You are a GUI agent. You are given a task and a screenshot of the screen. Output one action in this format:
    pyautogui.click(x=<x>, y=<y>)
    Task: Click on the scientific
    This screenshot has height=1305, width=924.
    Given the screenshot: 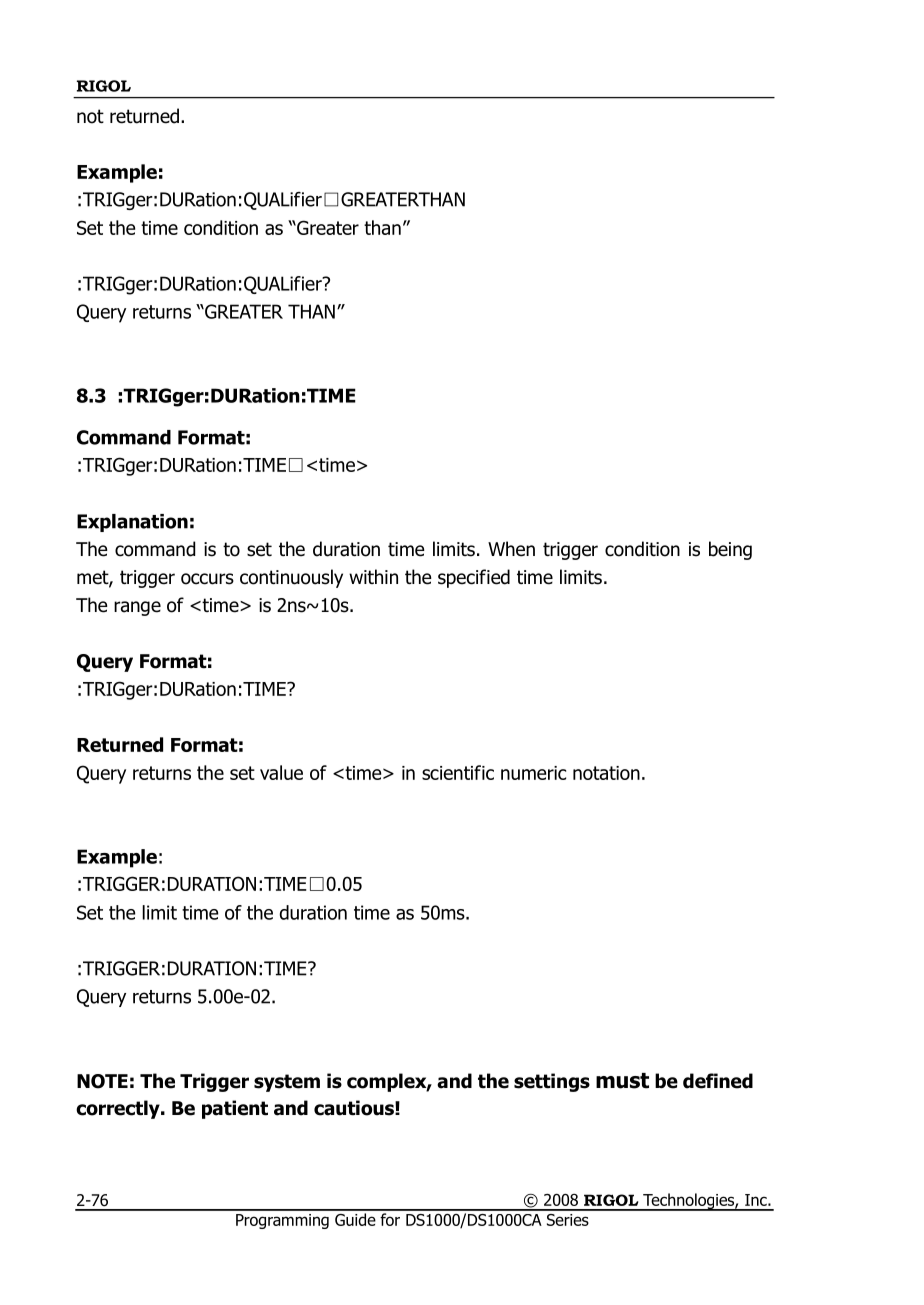 What is the action you would take?
    pyautogui.click(x=458, y=772)
